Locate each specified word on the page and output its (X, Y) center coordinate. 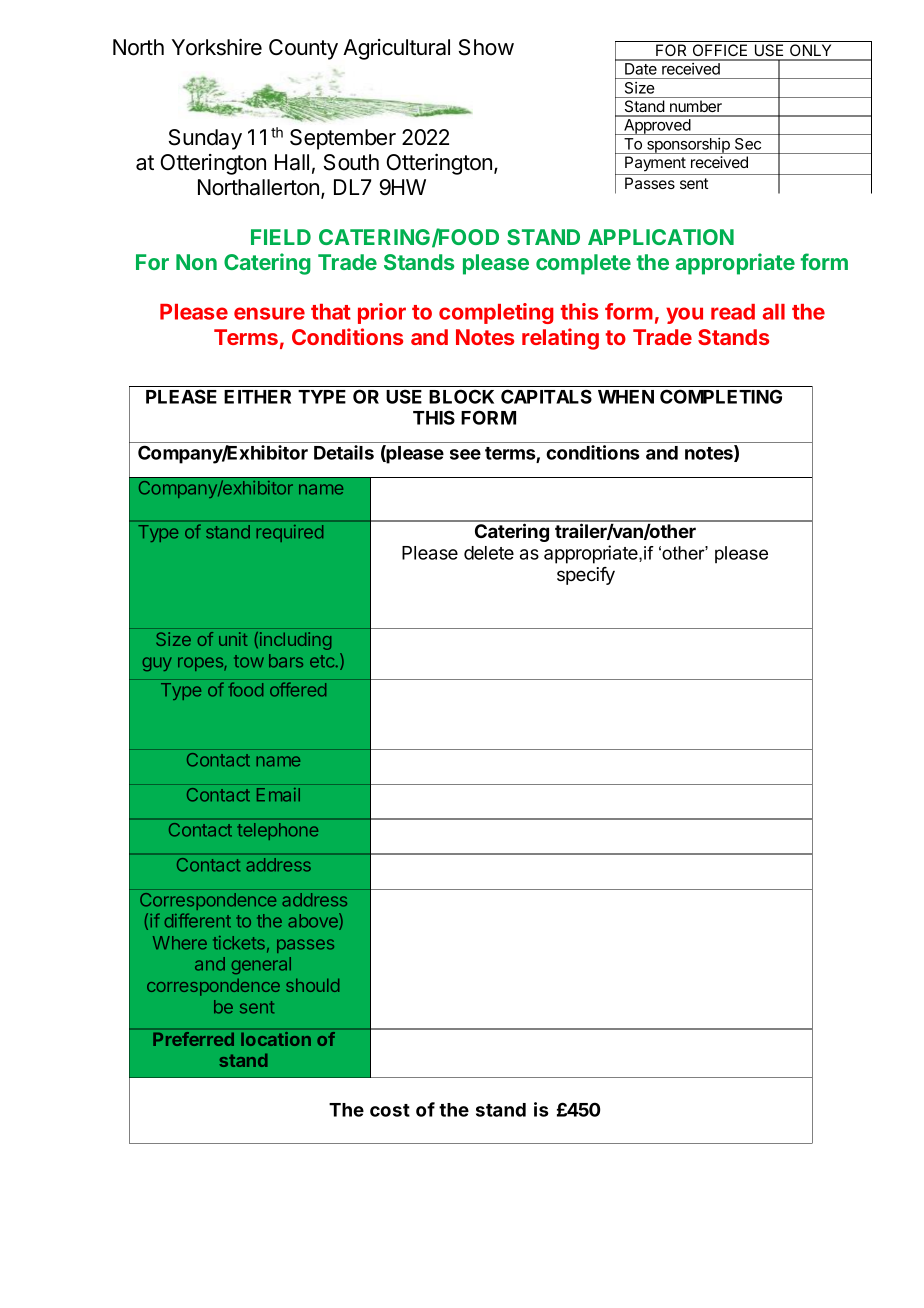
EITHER (257, 397)
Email (278, 795)
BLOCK (461, 396)
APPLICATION (661, 237)
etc (323, 661)
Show (486, 47)
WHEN (626, 397)
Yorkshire (217, 47)
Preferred (194, 1039)
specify (586, 576)
